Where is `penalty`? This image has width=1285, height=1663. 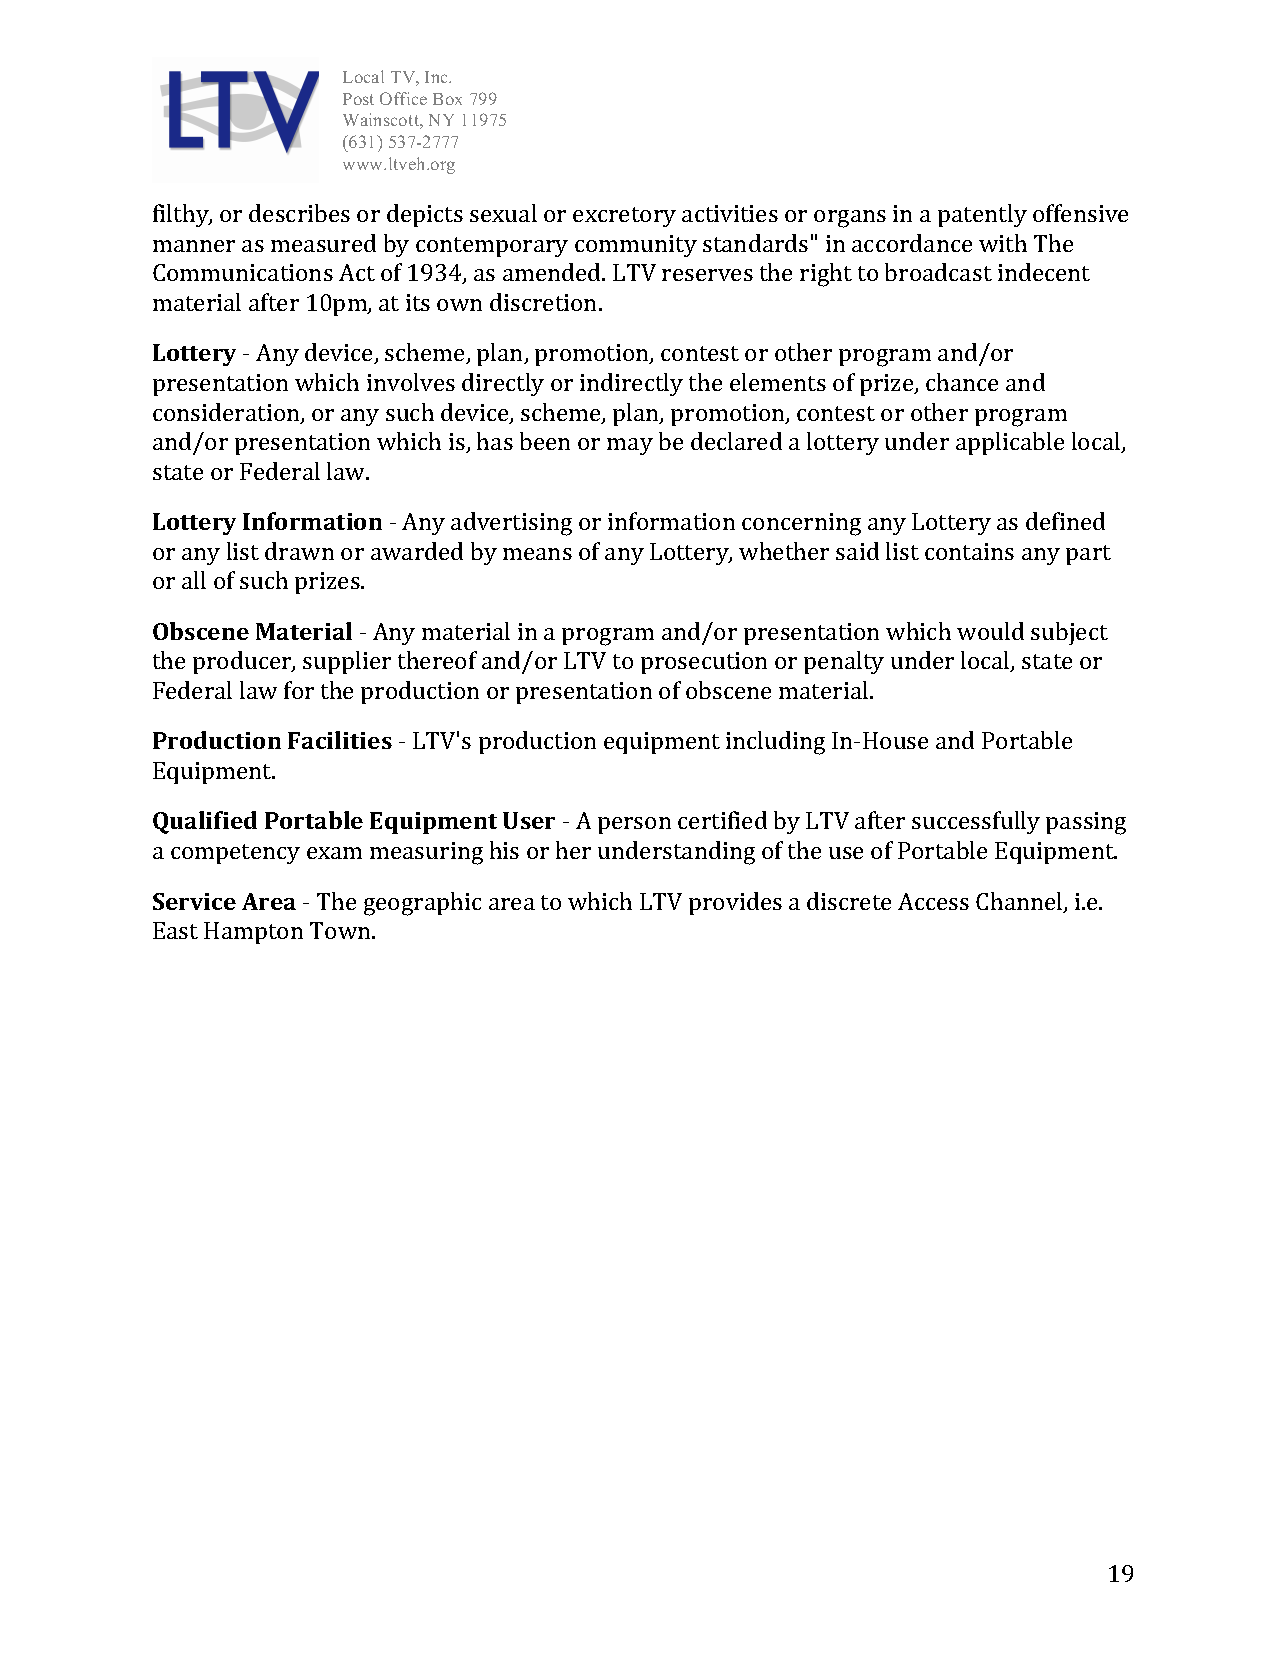
penalty is located at coordinates (844, 662).
